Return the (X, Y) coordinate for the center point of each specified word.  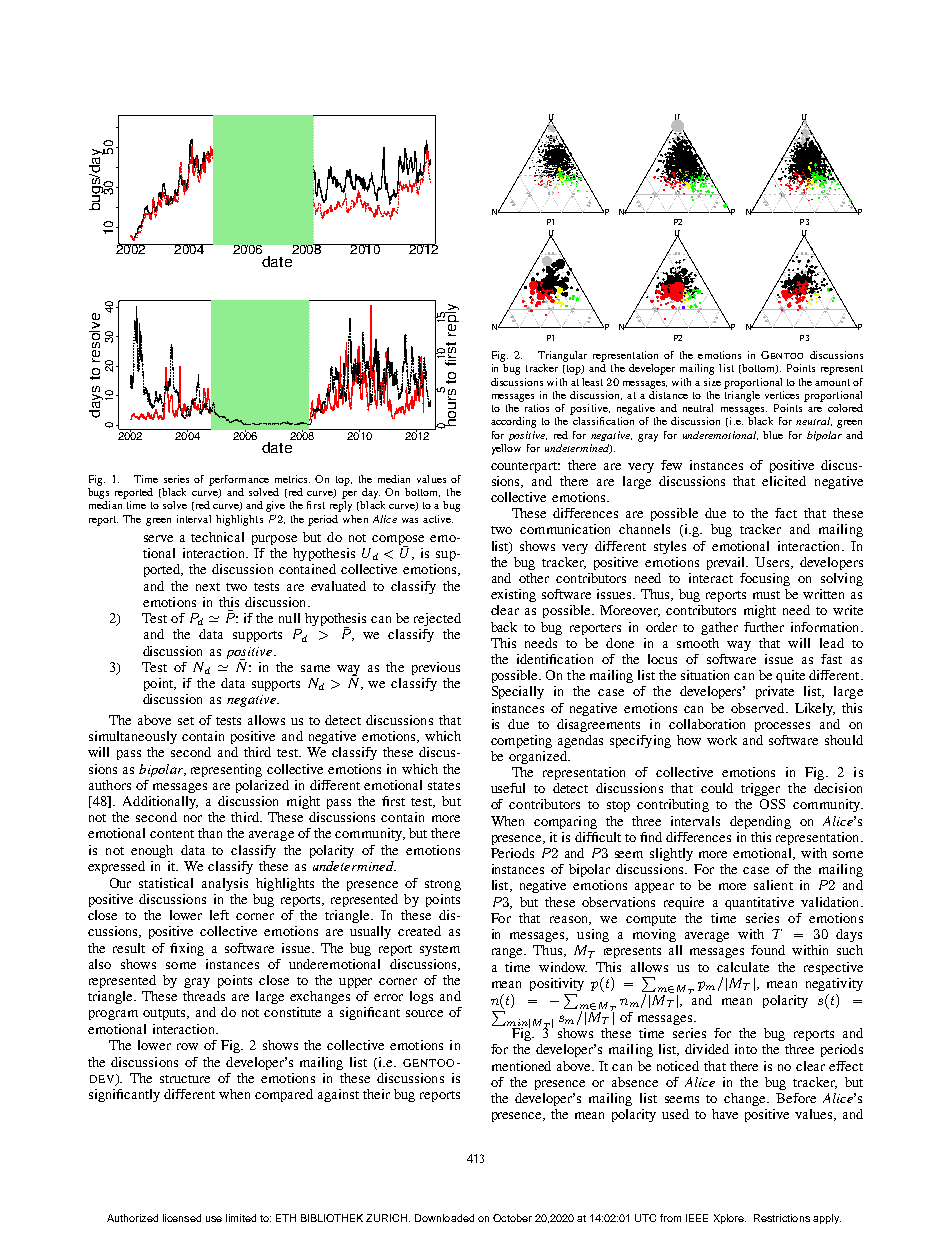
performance (239, 480)
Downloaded (444, 1218)
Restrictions (782, 1218)
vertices (782, 395)
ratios (537, 408)
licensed (182, 1218)
